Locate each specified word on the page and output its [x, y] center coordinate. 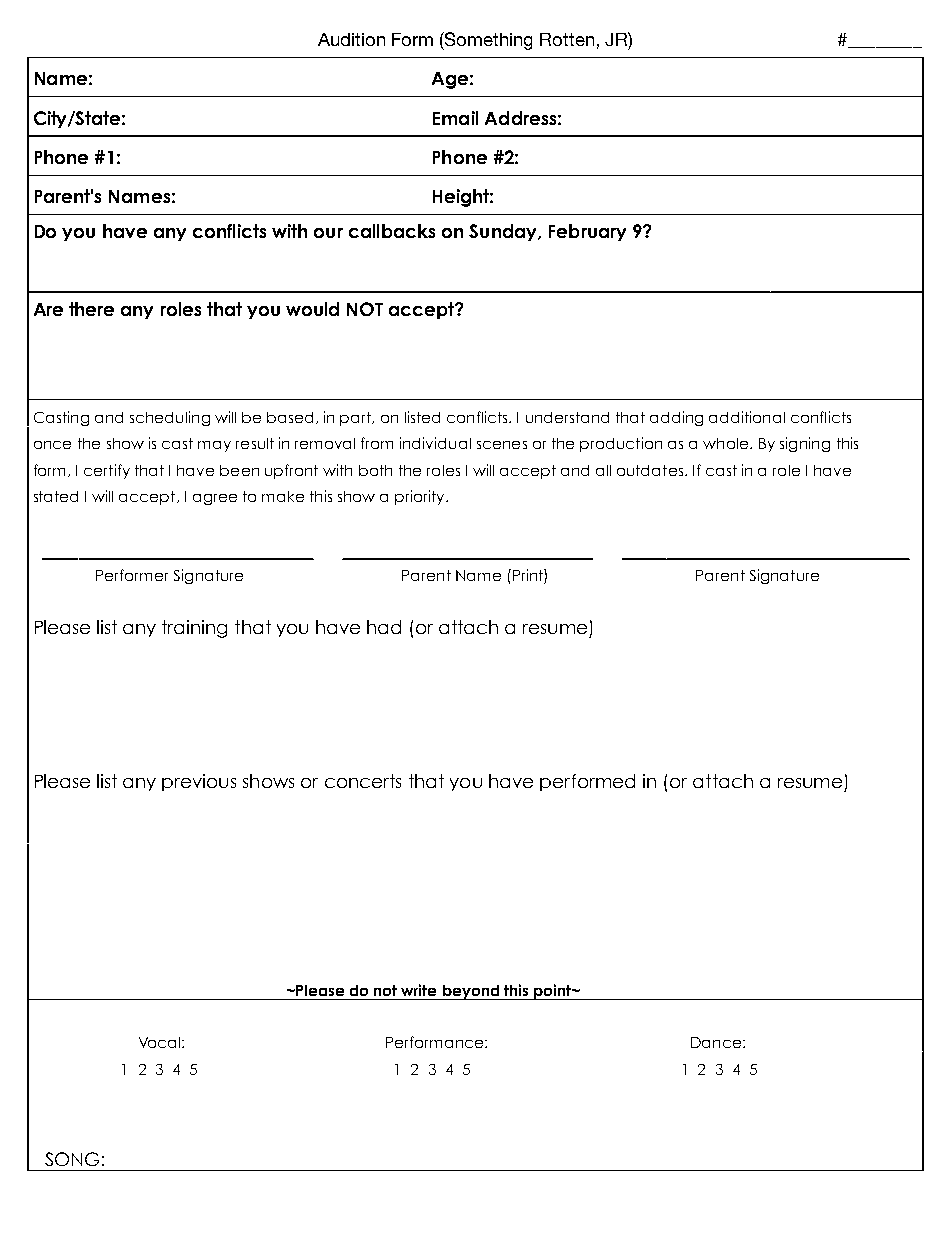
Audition [351, 39]
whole [727, 443]
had [384, 627]
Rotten [567, 39]
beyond [471, 992]
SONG [72, 1159]
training [194, 629]
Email [455, 118]
